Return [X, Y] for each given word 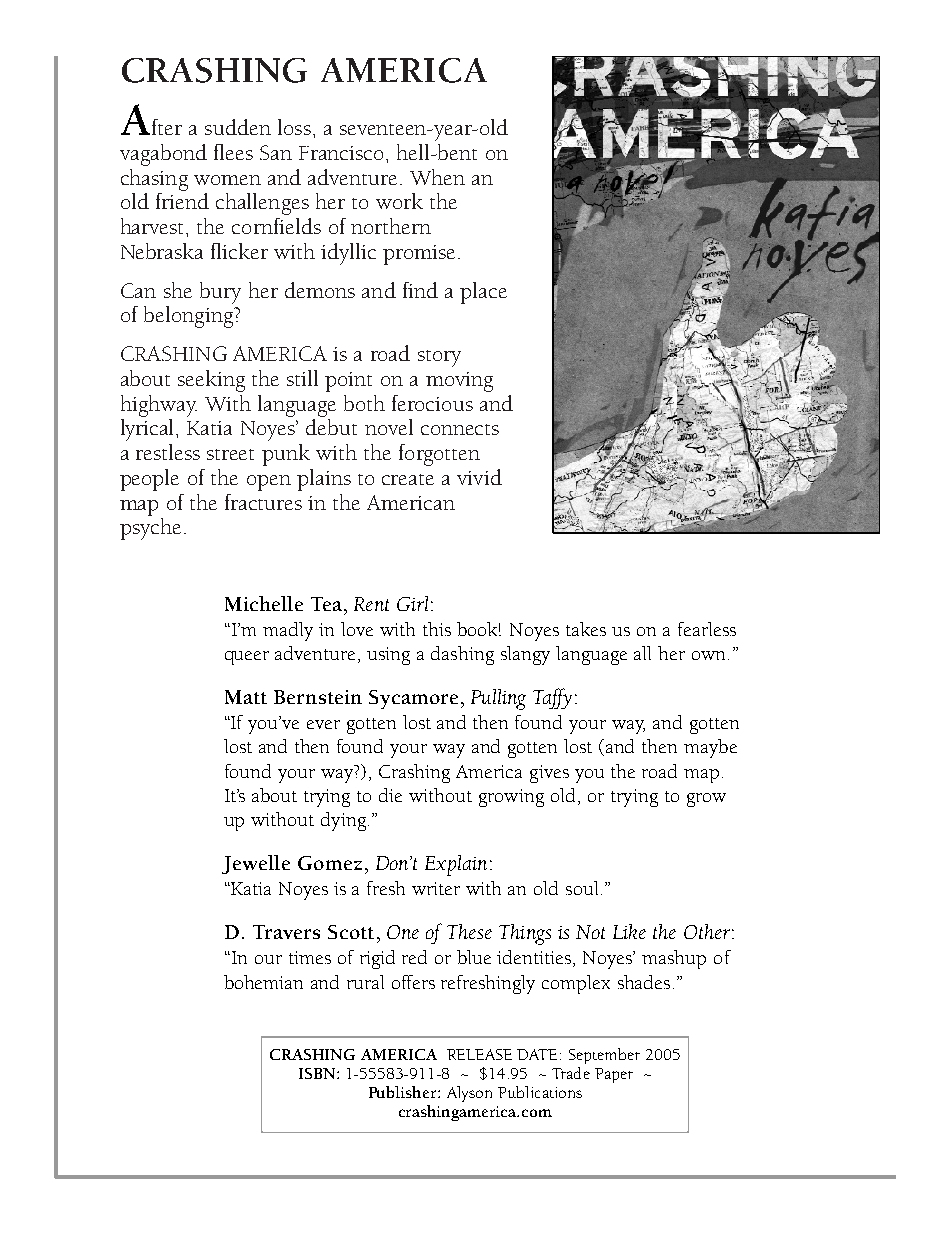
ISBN [318, 1073]
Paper [614, 1075]
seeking [211, 381]
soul [582, 888]
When [437, 177]
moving [459, 382]
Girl [412, 603]
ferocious [432, 403]
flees [233, 152]
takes [586, 629]
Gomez [330, 863]
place [483, 293]
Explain [456, 865]
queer [247, 658]
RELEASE [479, 1054]
